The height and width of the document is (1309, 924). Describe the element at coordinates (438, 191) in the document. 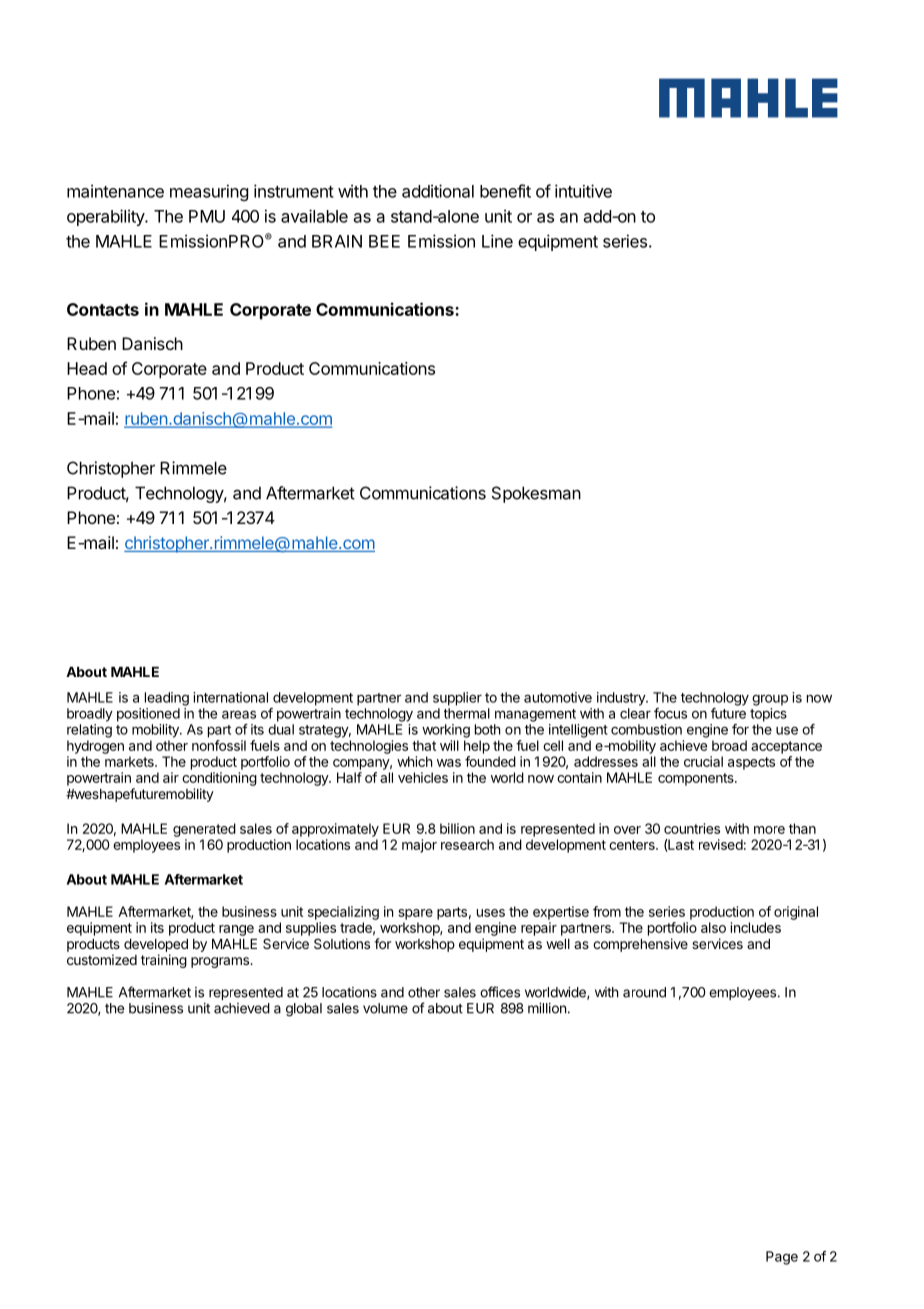

I see `additional` at that location.
